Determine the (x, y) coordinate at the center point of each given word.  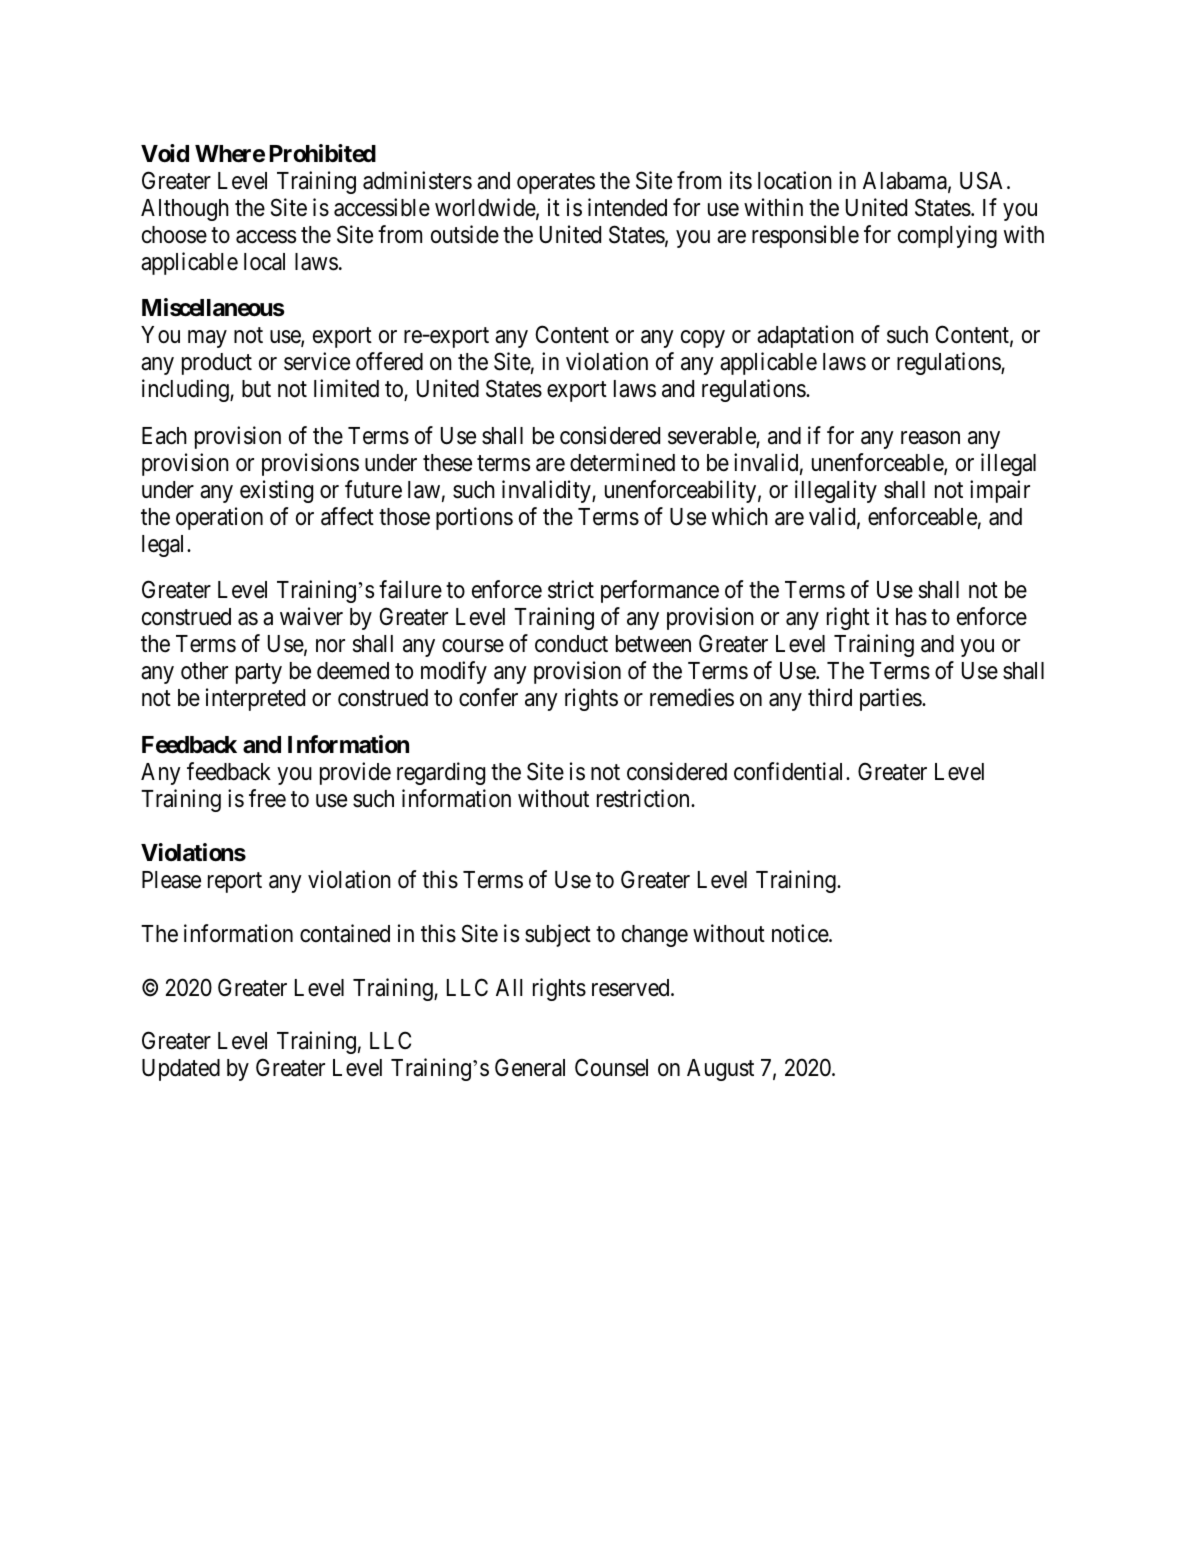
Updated (181, 1070)
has (911, 617)
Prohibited (322, 153)
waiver (311, 616)
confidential (790, 771)
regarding (441, 773)
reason (930, 438)
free (267, 798)
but (256, 389)
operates (556, 184)
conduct (571, 644)
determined (622, 462)
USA (984, 180)
